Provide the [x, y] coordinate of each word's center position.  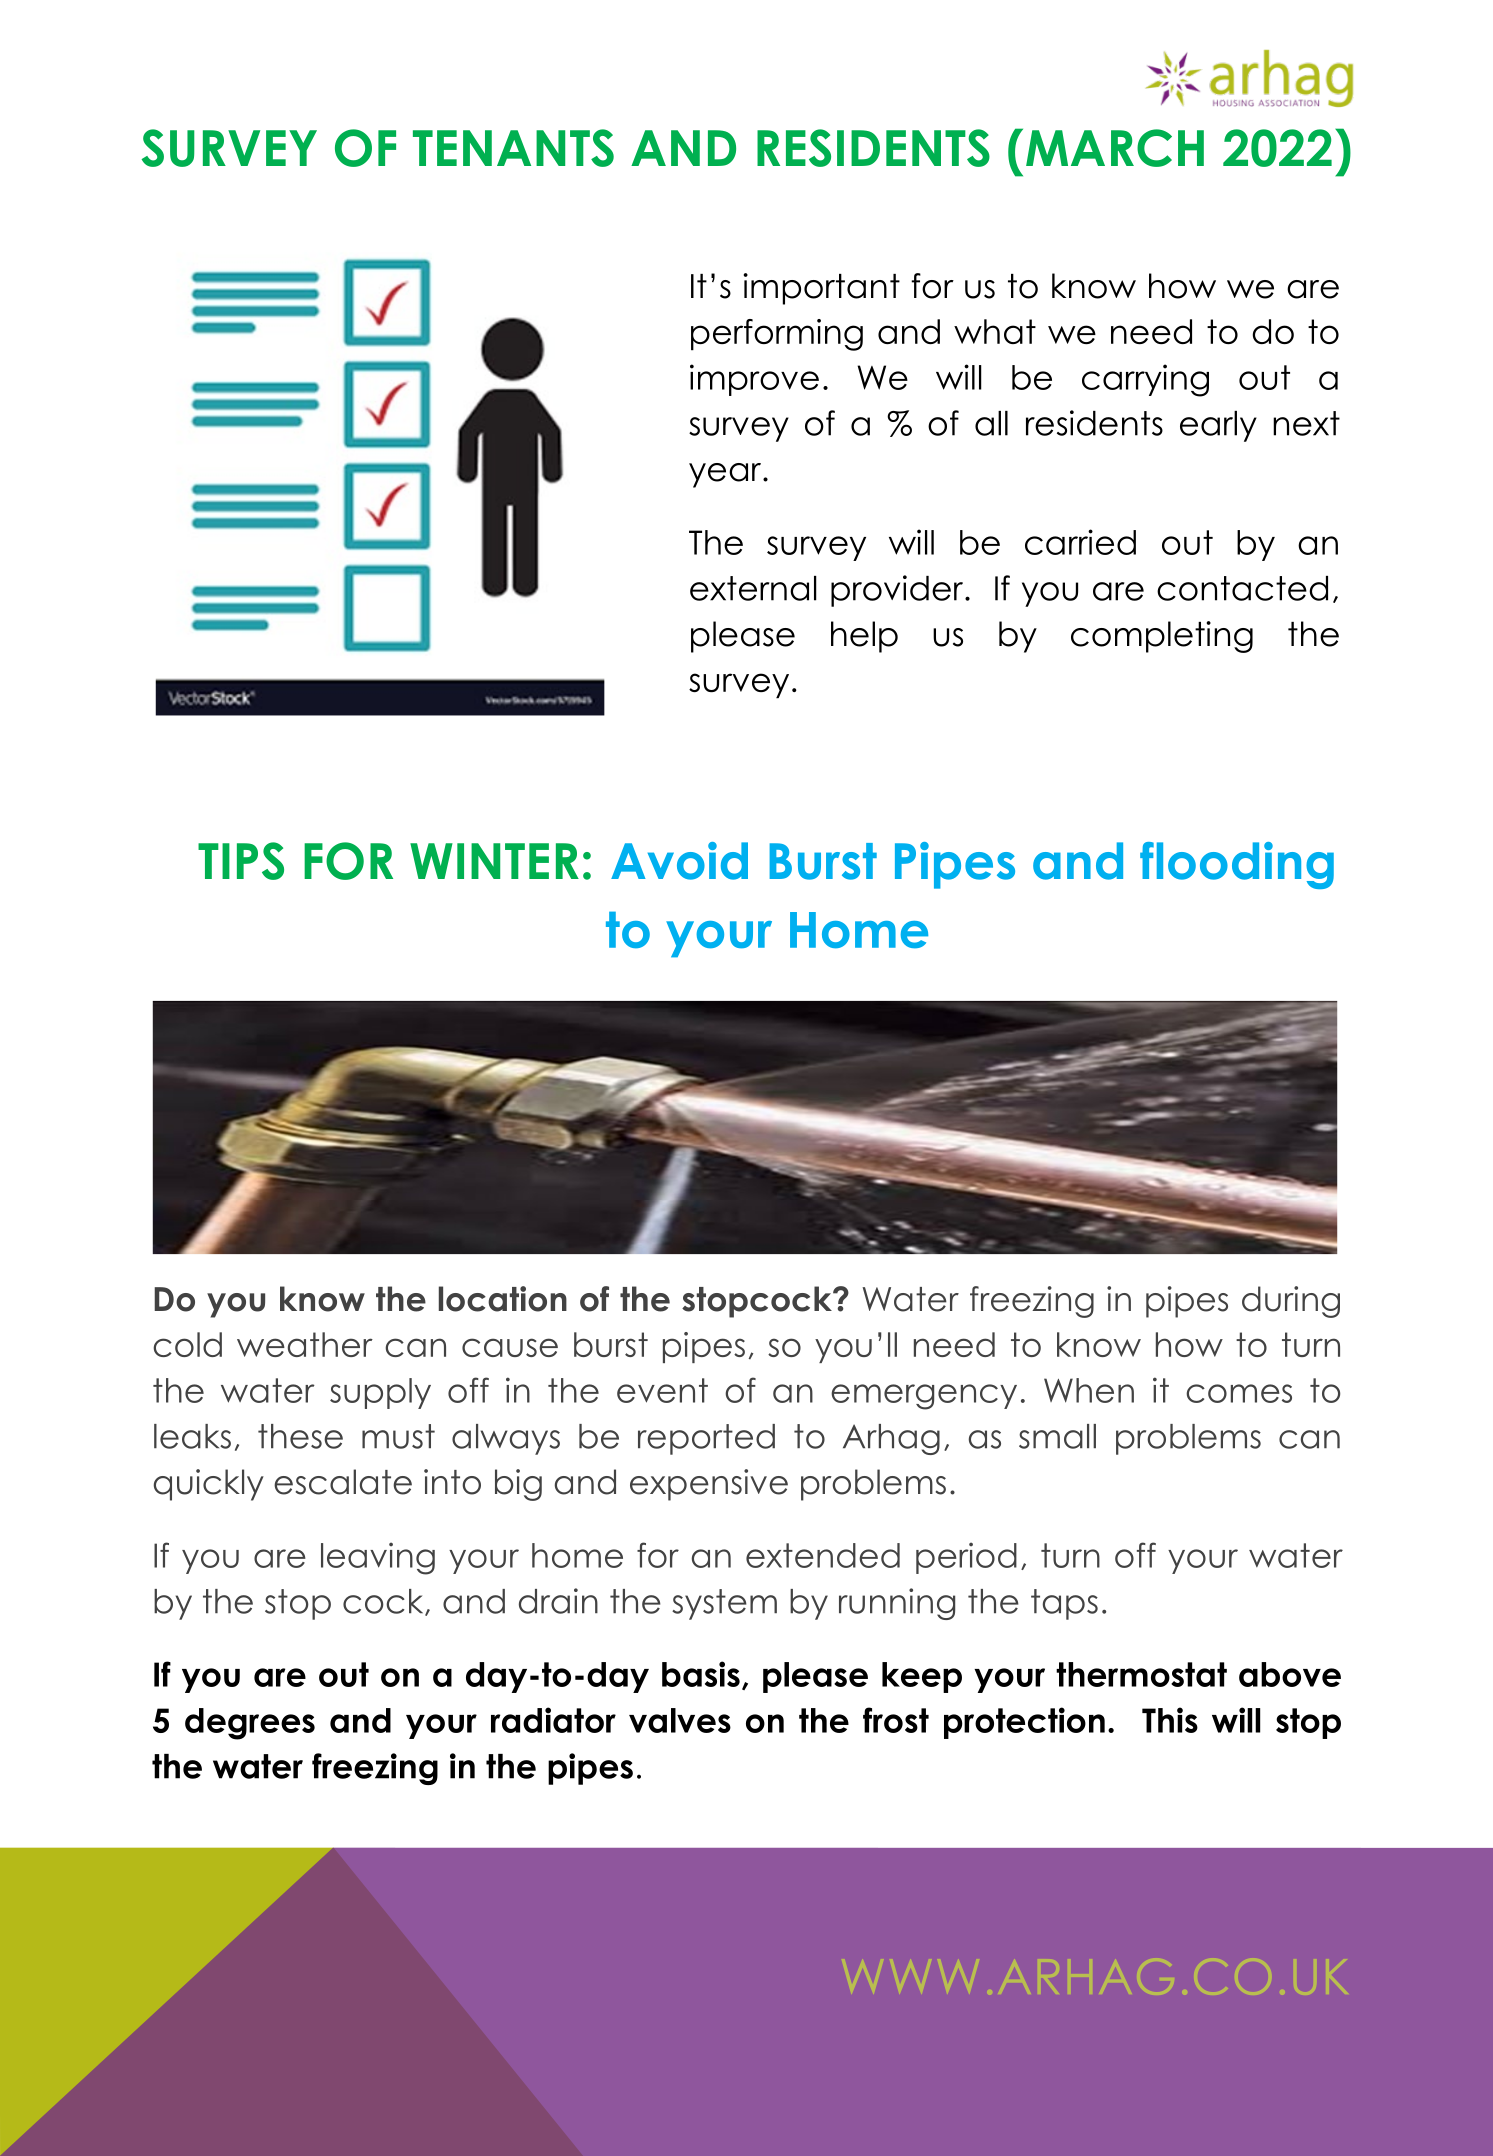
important [822, 289]
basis [701, 1674]
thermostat [1141, 1674]
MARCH [1115, 148]
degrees [250, 1724]
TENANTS [513, 148]
